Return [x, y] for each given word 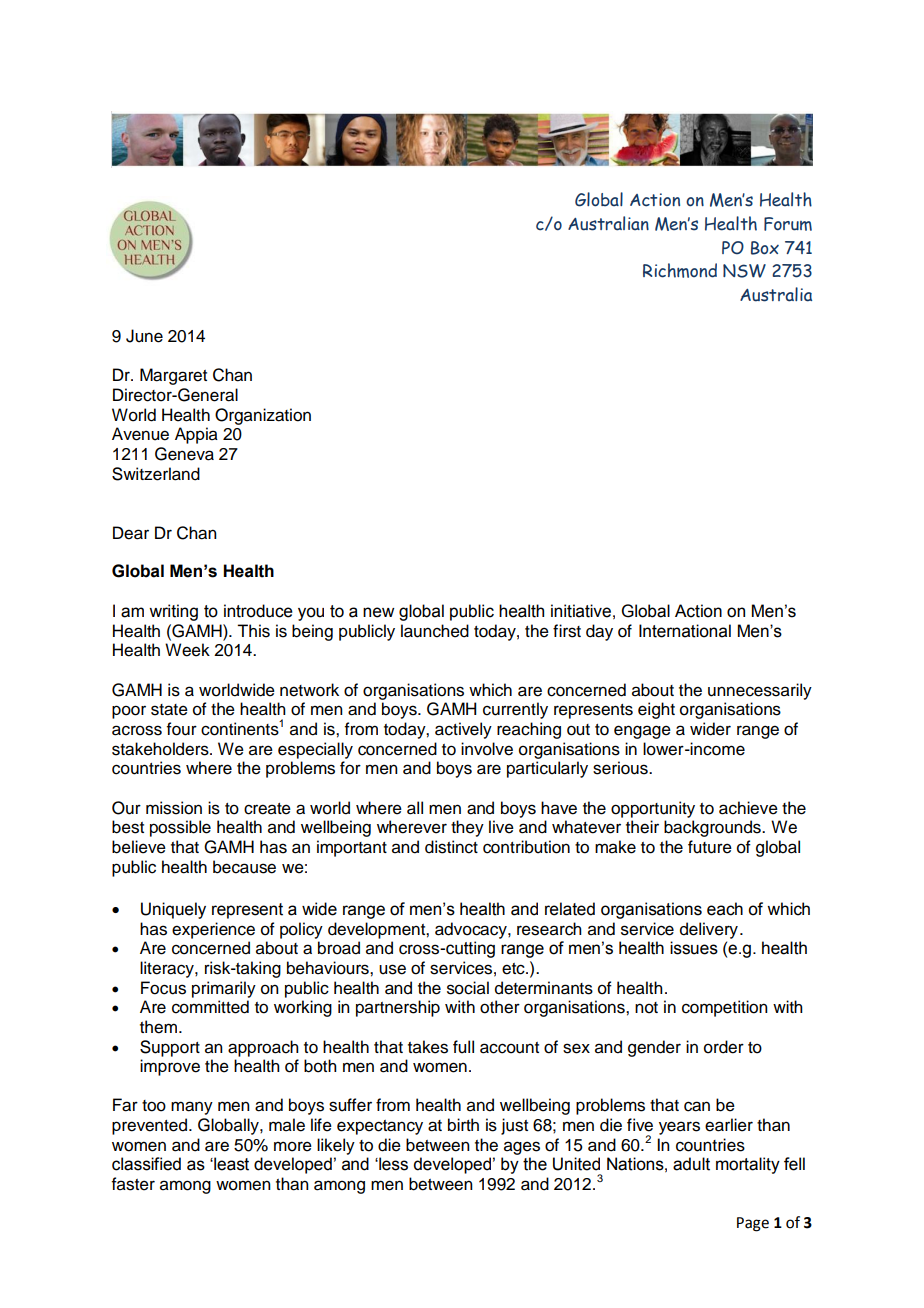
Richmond [680, 270]
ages [522, 1148]
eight [656, 710]
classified [146, 1164]
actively [463, 730]
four [182, 729]
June [144, 336]
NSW [744, 271]
